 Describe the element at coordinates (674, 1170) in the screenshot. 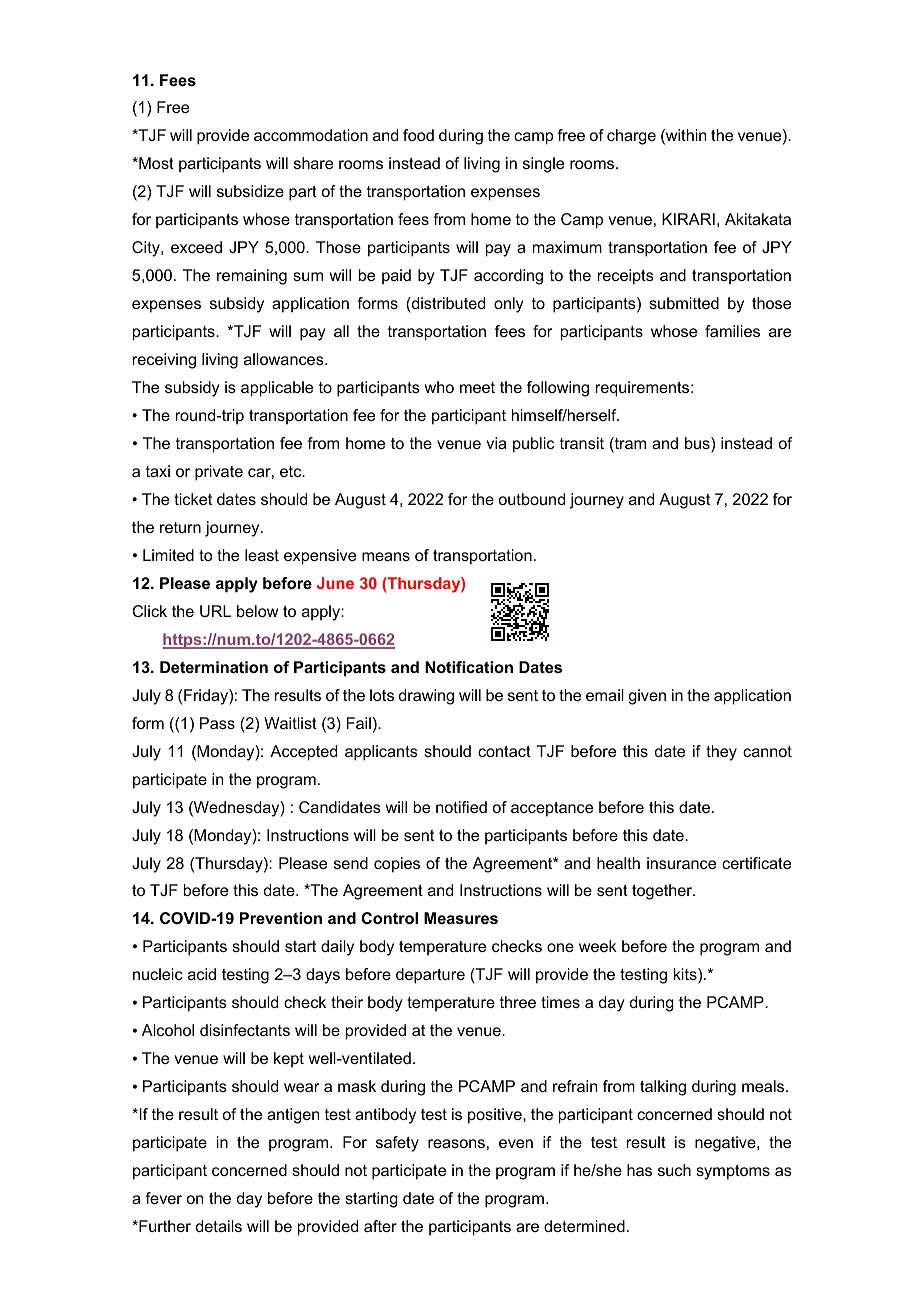

I see `such` at that location.
